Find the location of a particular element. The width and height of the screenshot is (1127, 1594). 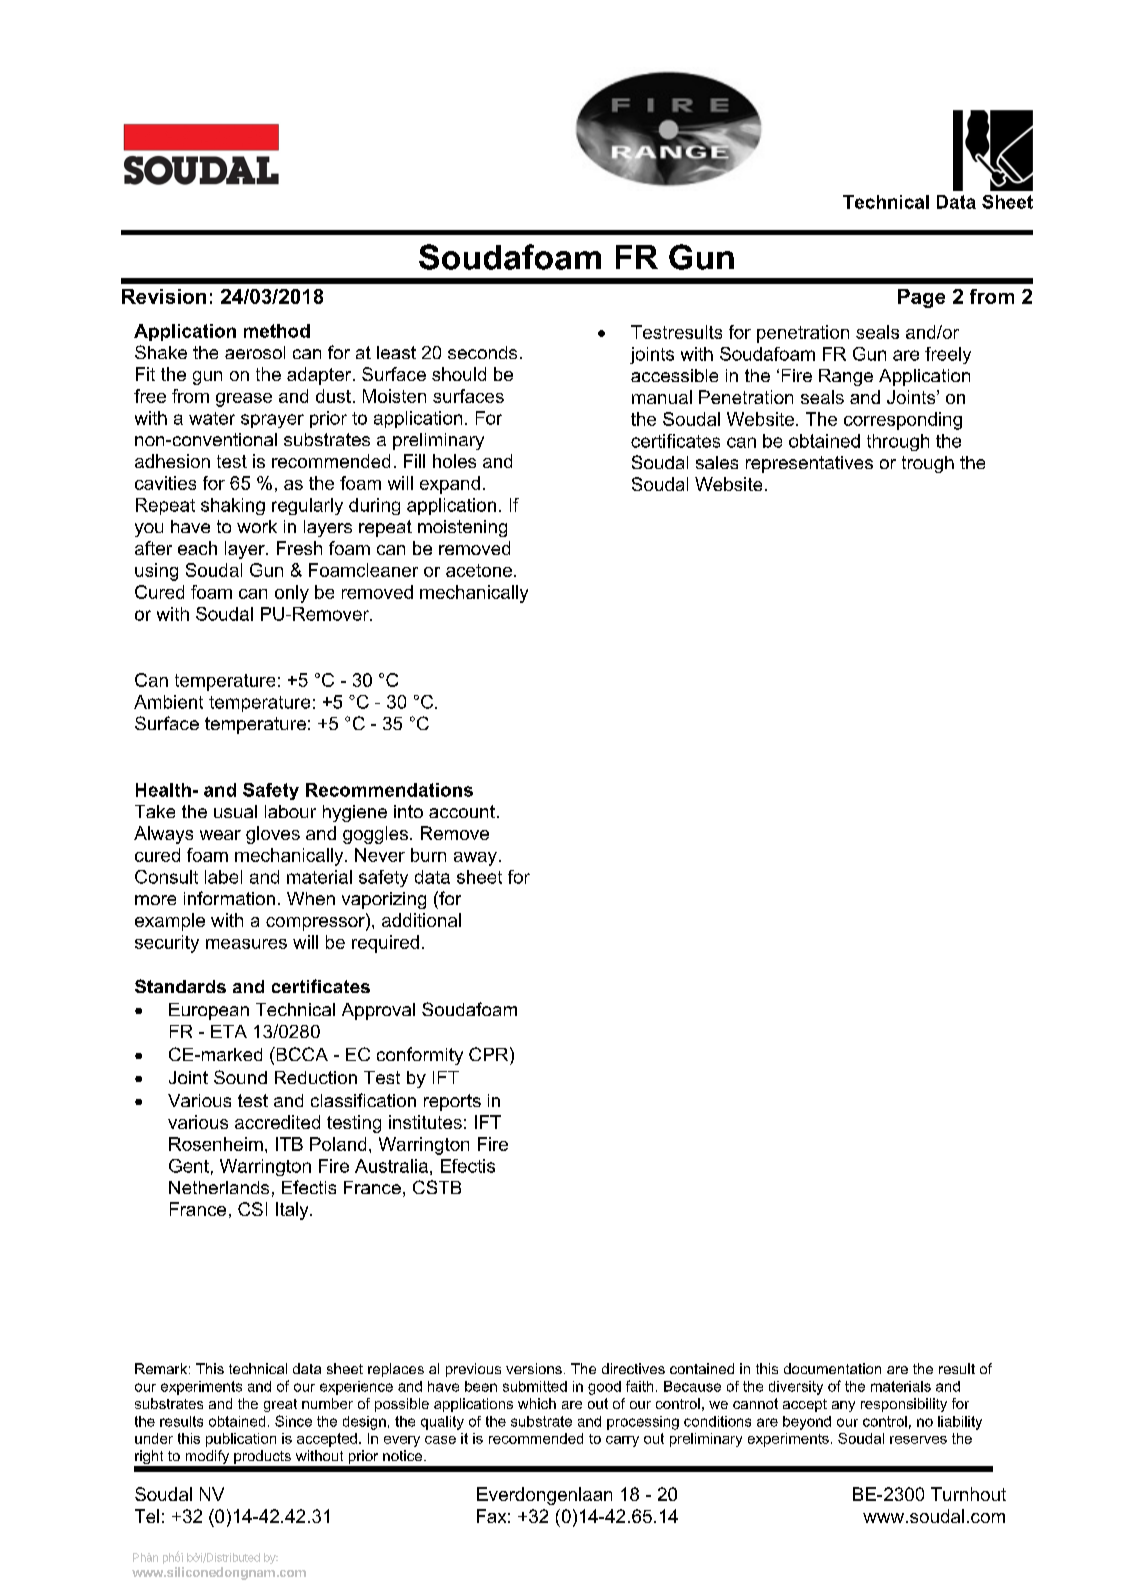

seconds is located at coordinates (482, 352).
